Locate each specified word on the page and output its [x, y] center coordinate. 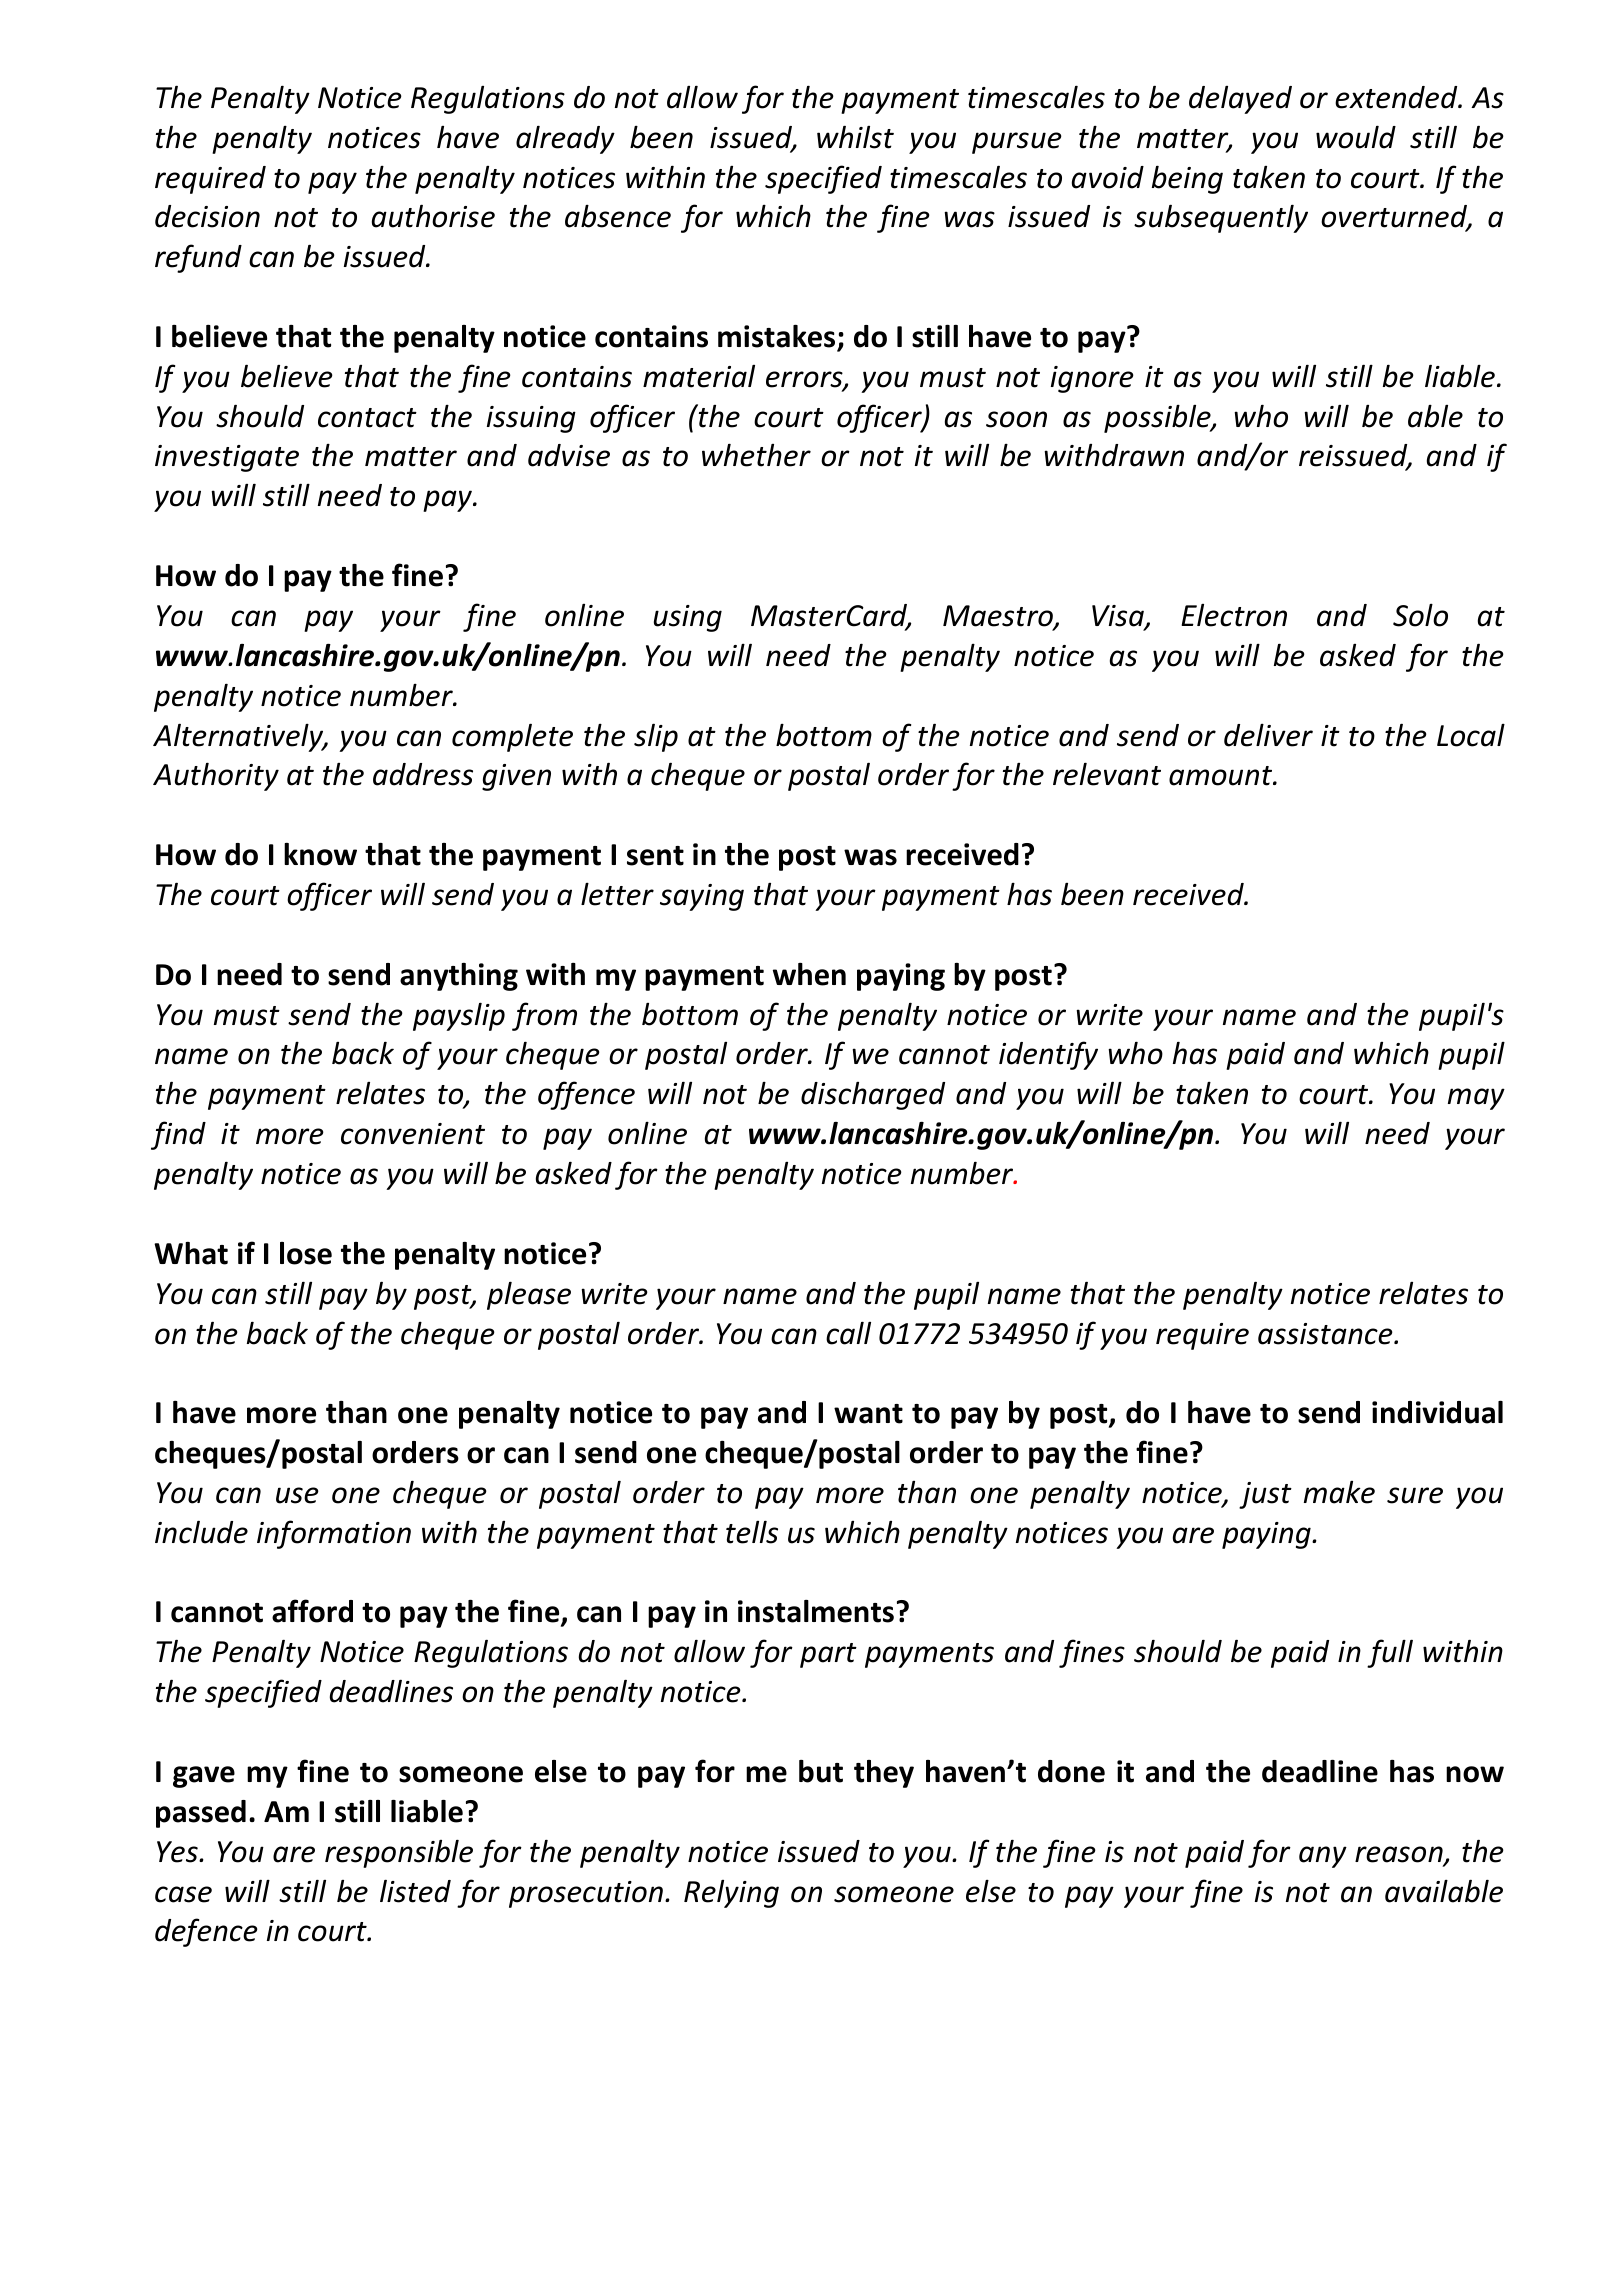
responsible [399, 1853]
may [1476, 1099]
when [809, 974]
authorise [433, 216]
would [1356, 137]
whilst [855, 137]
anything [459, 977]
